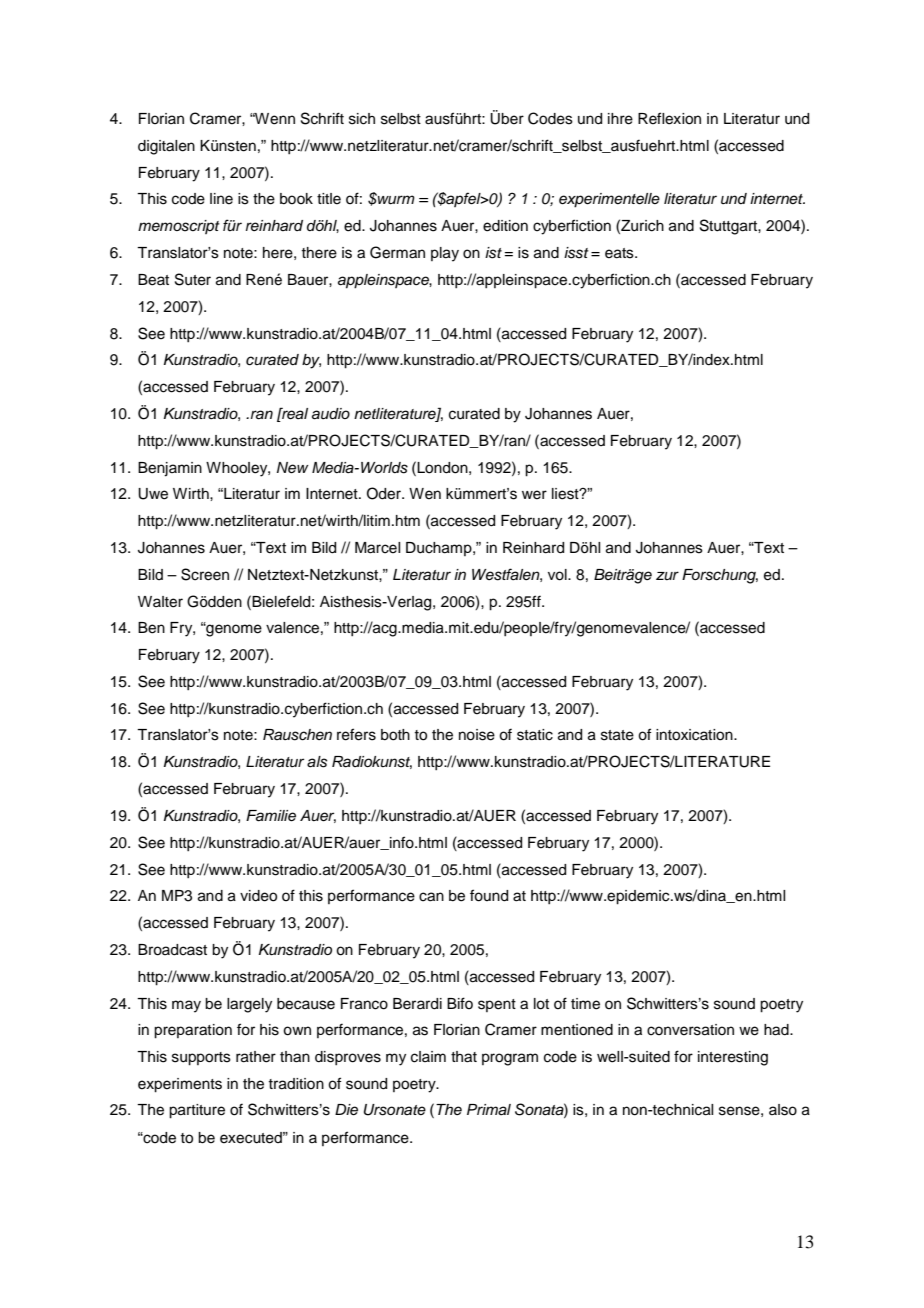  Describe the element at coordinates (620, 119) in the screenshot. I see `ihre` at that location.
